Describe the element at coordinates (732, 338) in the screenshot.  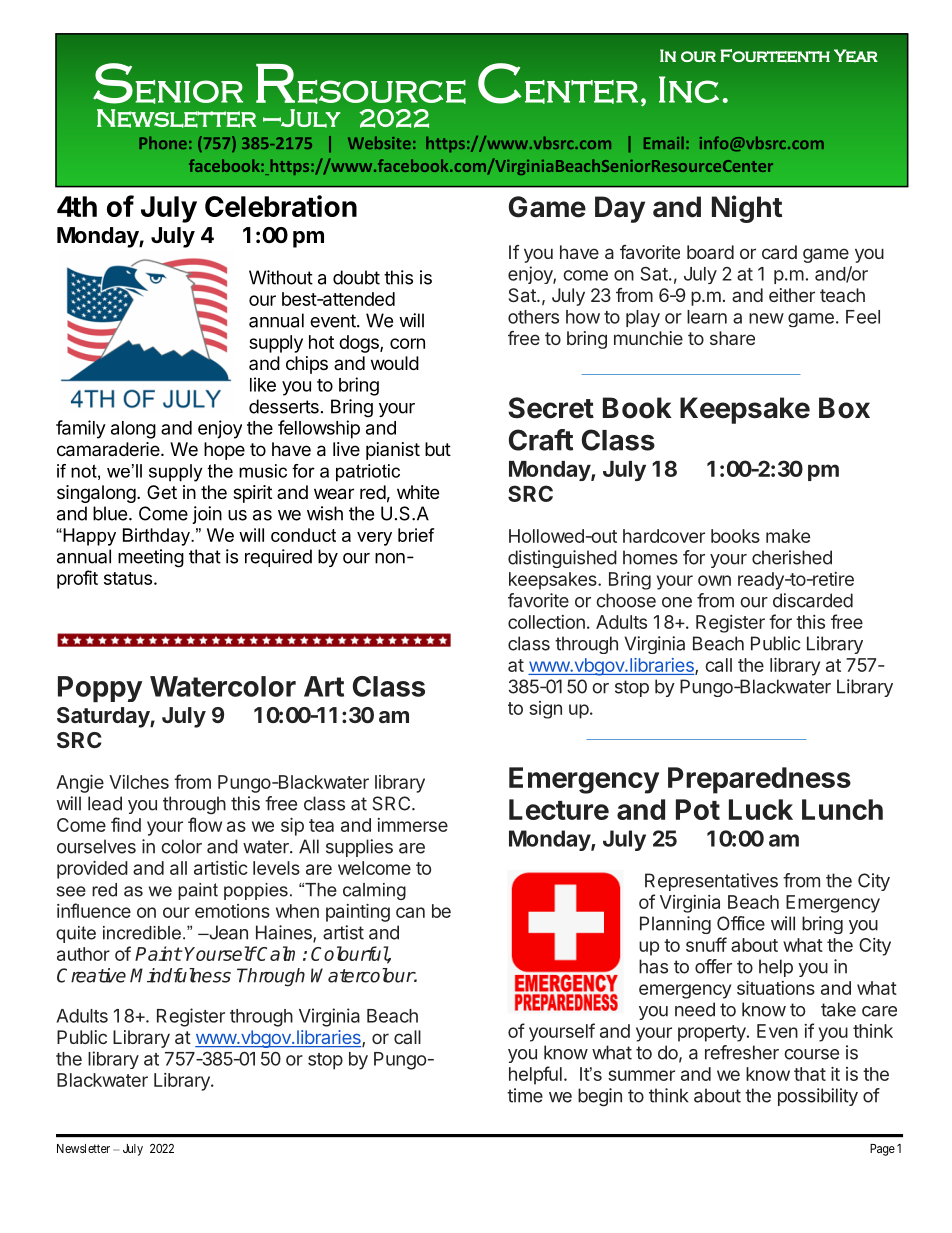
I see `share` at that location.
